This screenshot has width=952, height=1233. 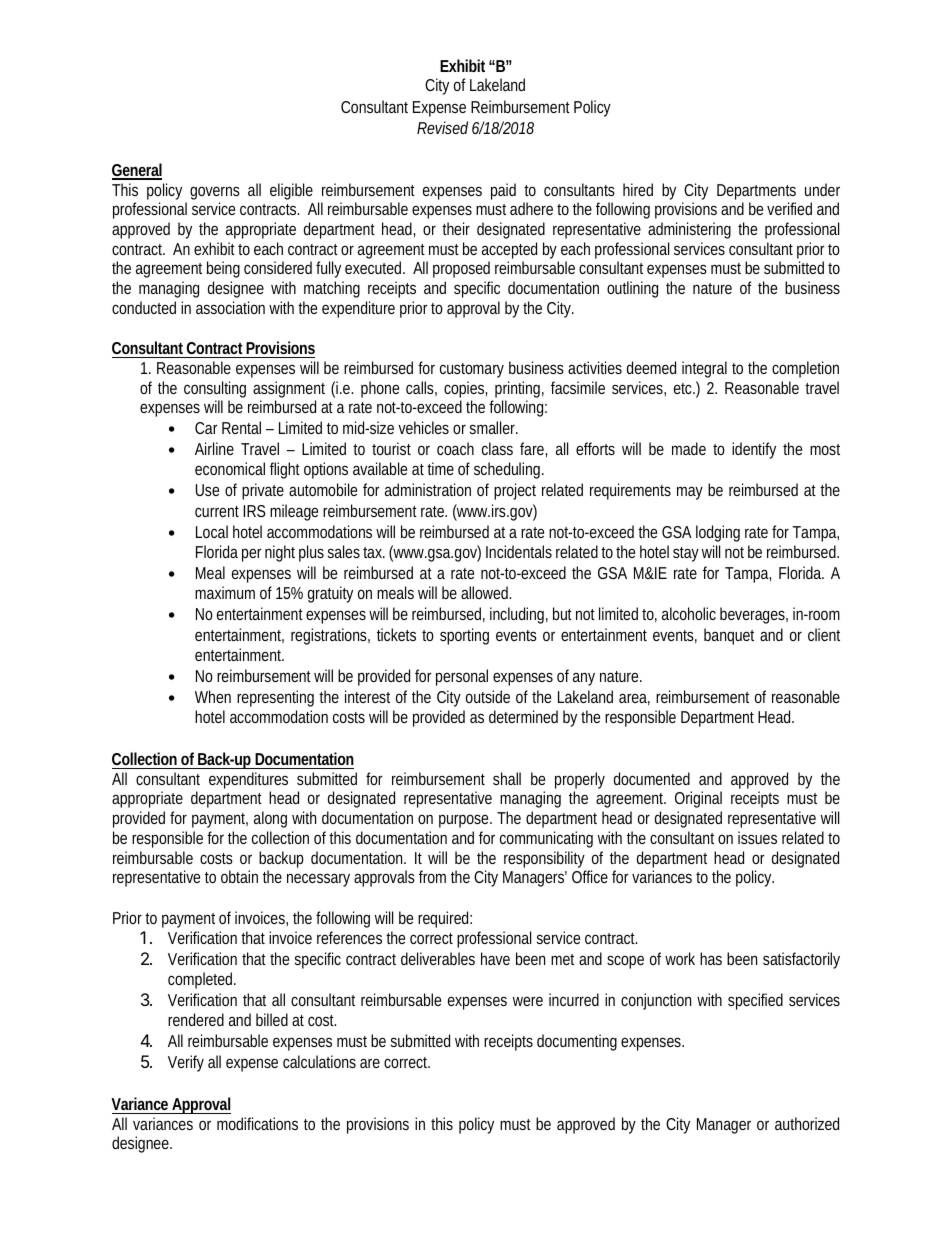 What do you see at coordinates (789, 208) in the screenshot?
I see `verified` at bounding box center [789, 208].
